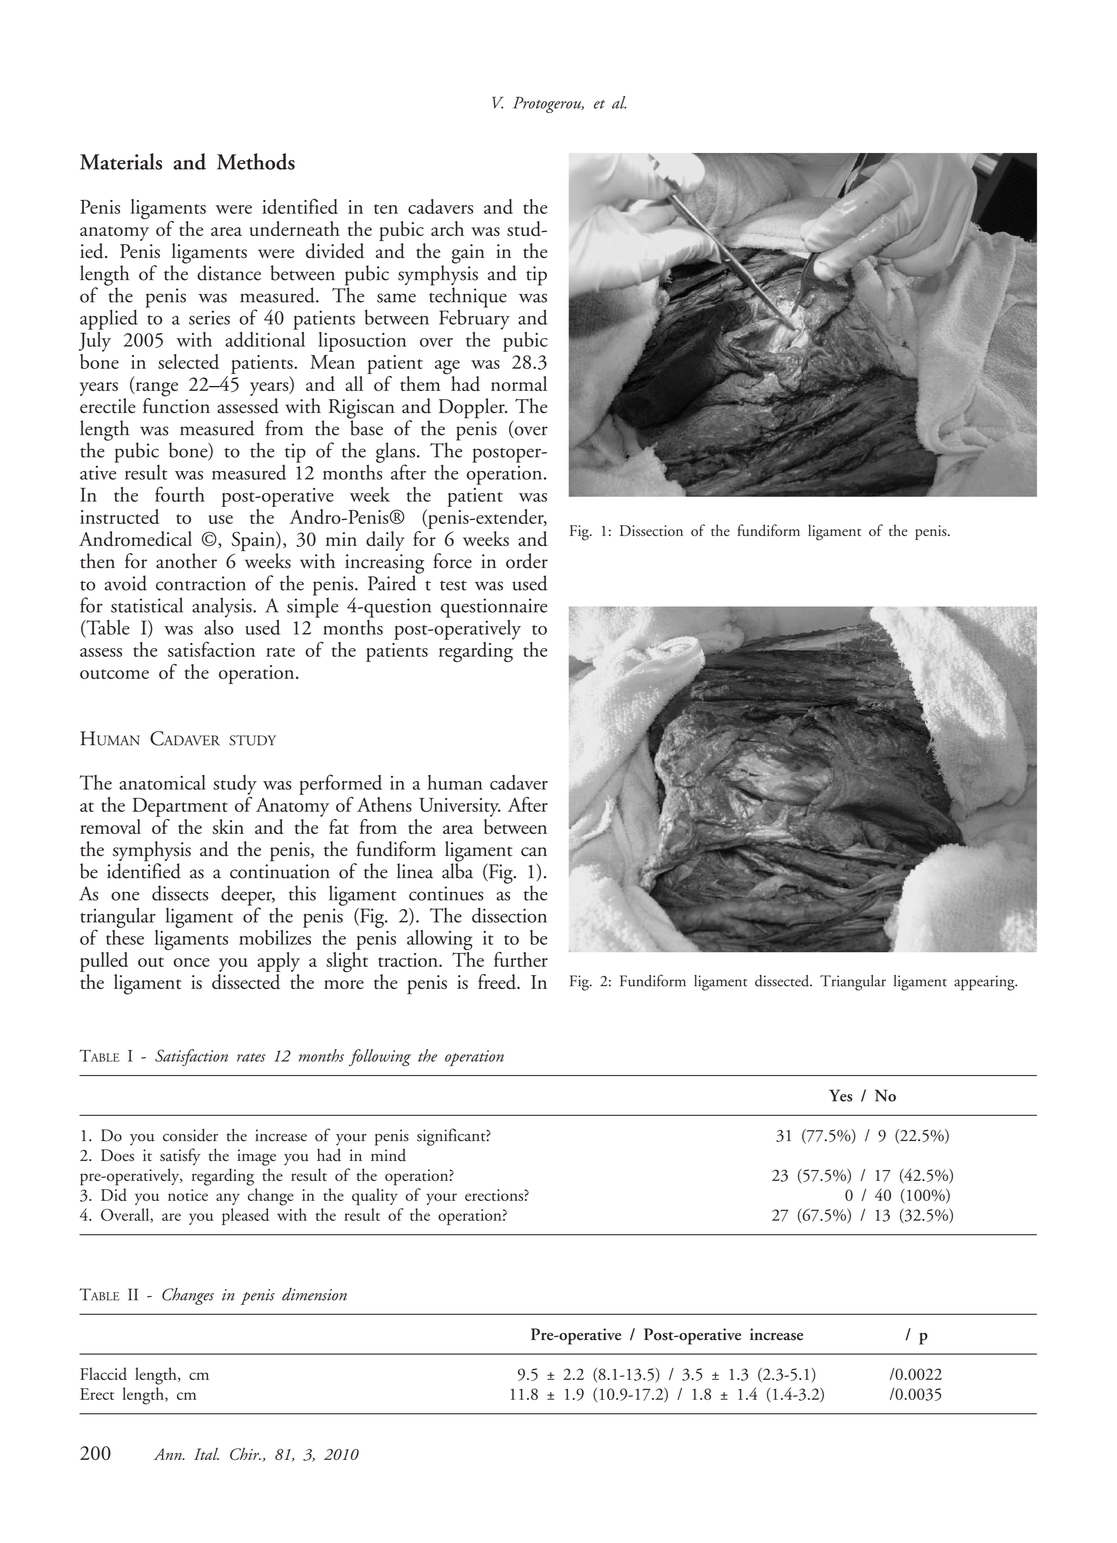  What do you see at coordinates (256, 161) in the image?
I see `Methods` at bounding box center [256, 161].
